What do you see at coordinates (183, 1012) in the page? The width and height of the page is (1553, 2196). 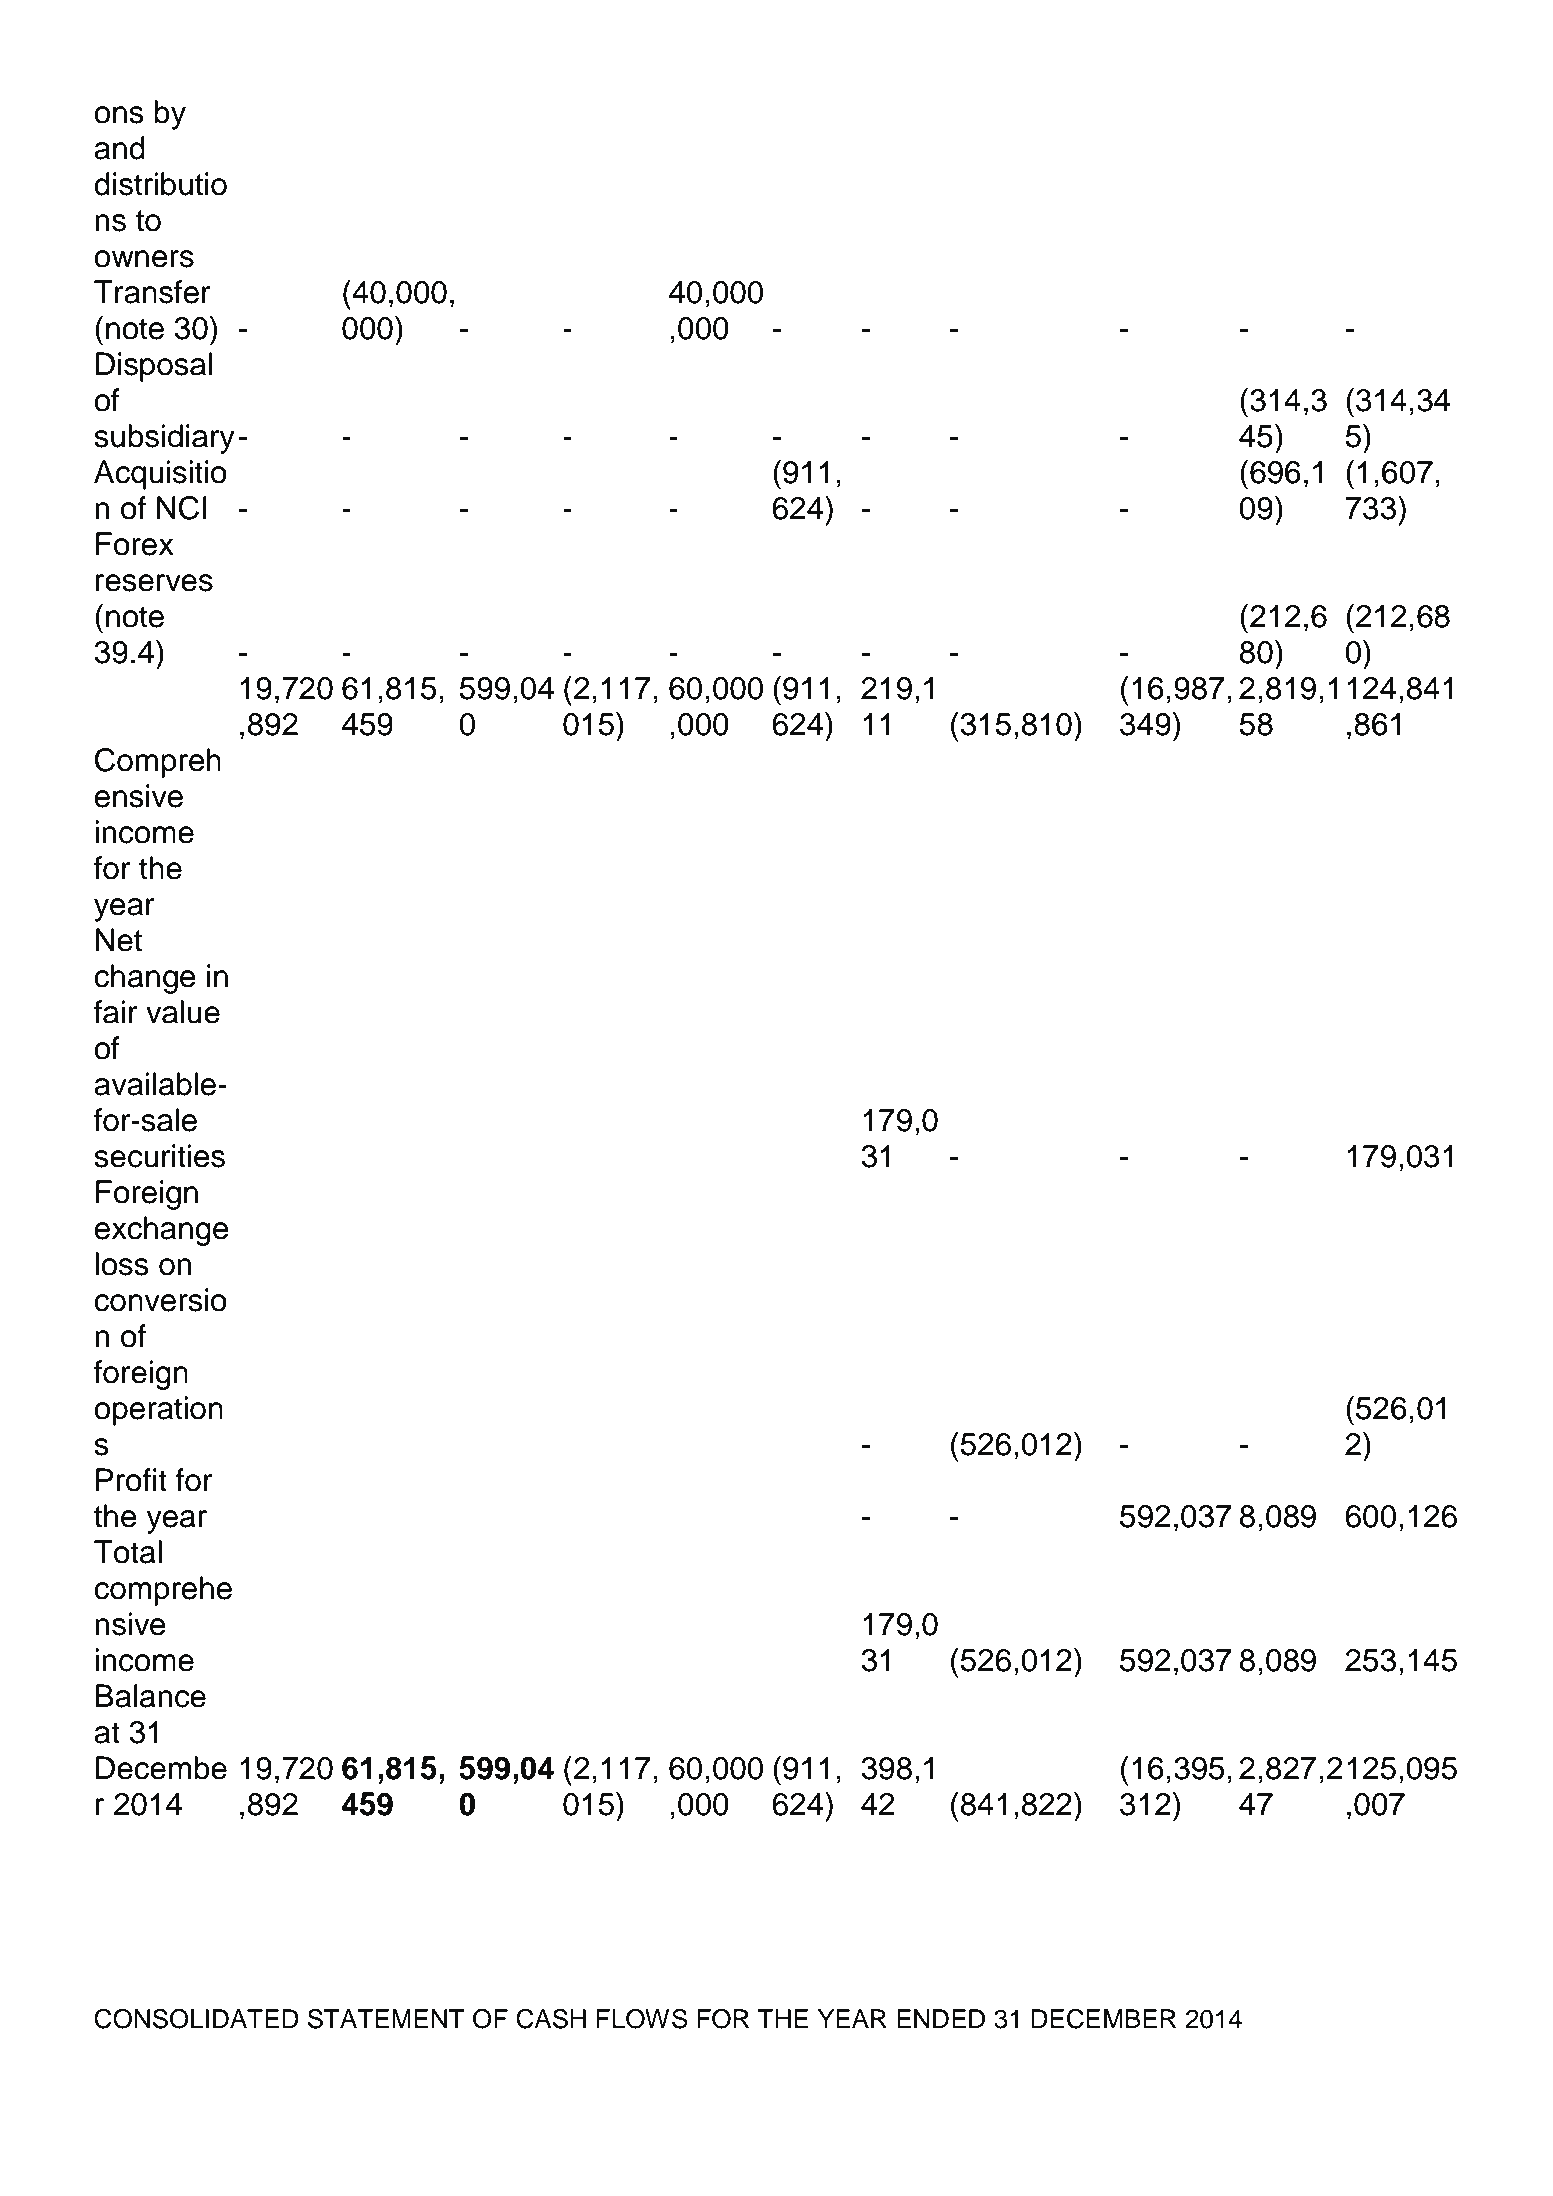 I see `value` at bounding box center [183, 1012].
